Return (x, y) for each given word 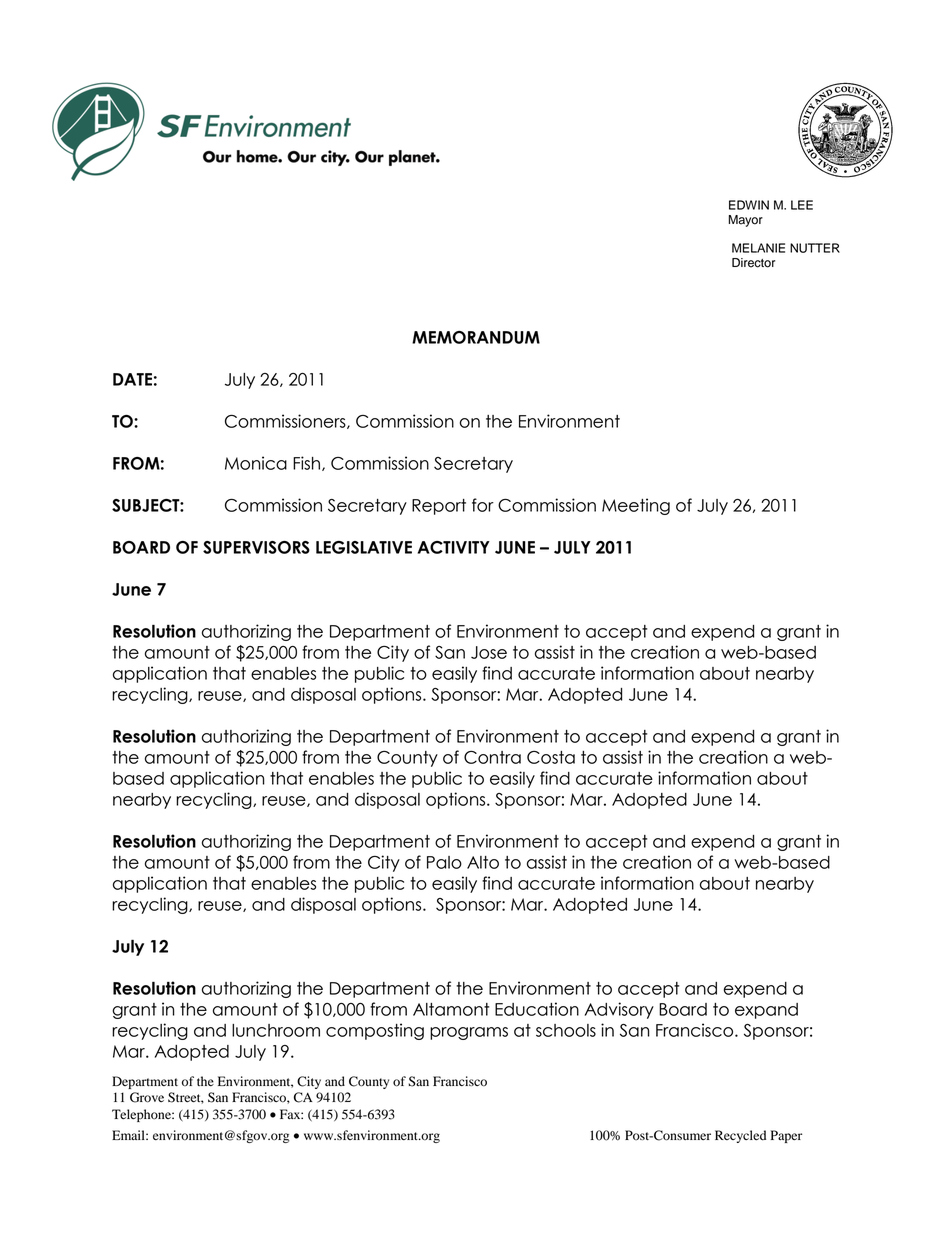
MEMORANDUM (476, 337)
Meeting (636, 506)
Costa (551, 757)
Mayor (746, 221)
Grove (147, 1097)
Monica (256, 463)
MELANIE (758, 248)
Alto (483, 862)
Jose (489, 652)
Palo (444, 862)
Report (439, 507)
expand (766, 1011)
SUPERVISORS (256, 547)
